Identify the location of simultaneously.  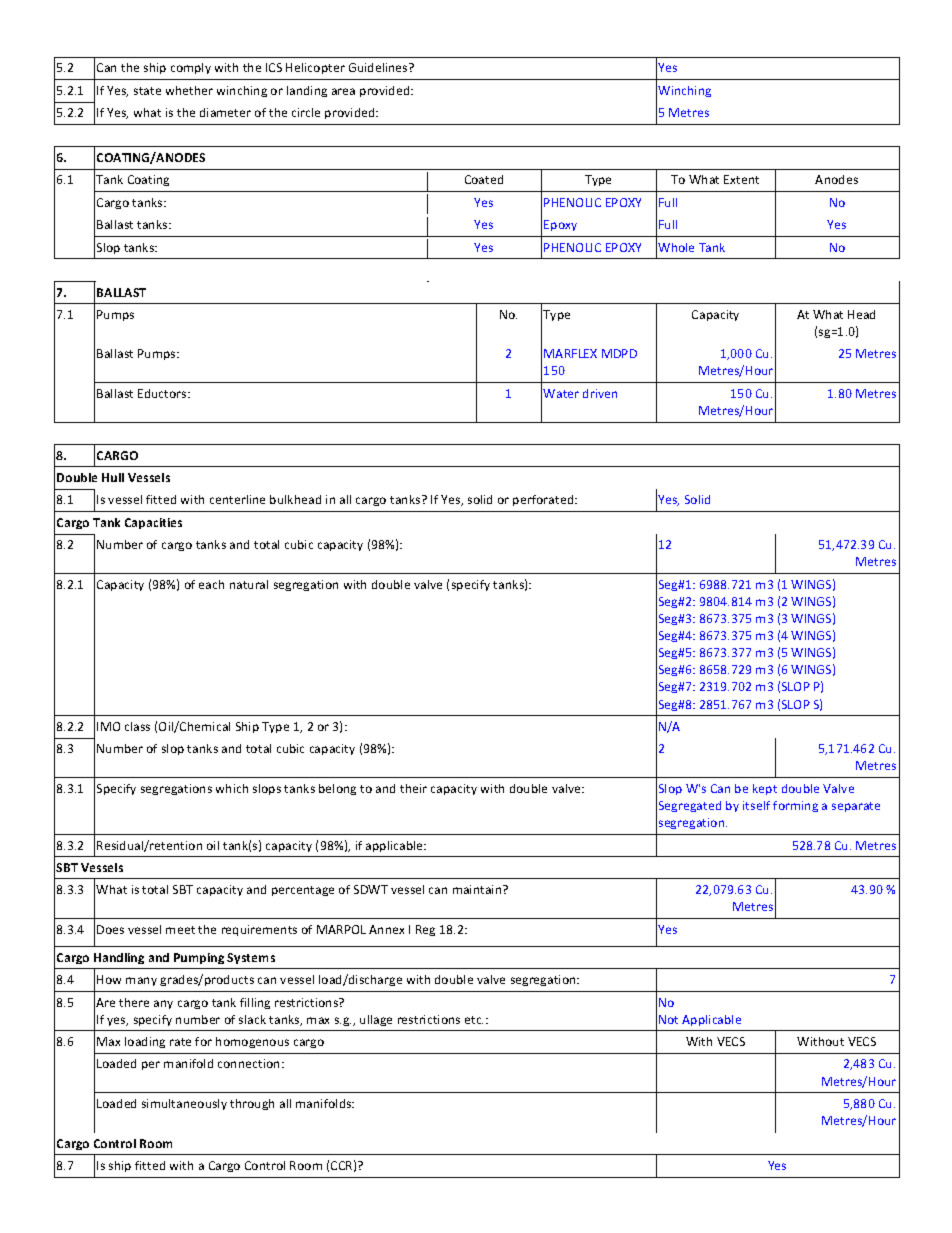
(184, 1104).
